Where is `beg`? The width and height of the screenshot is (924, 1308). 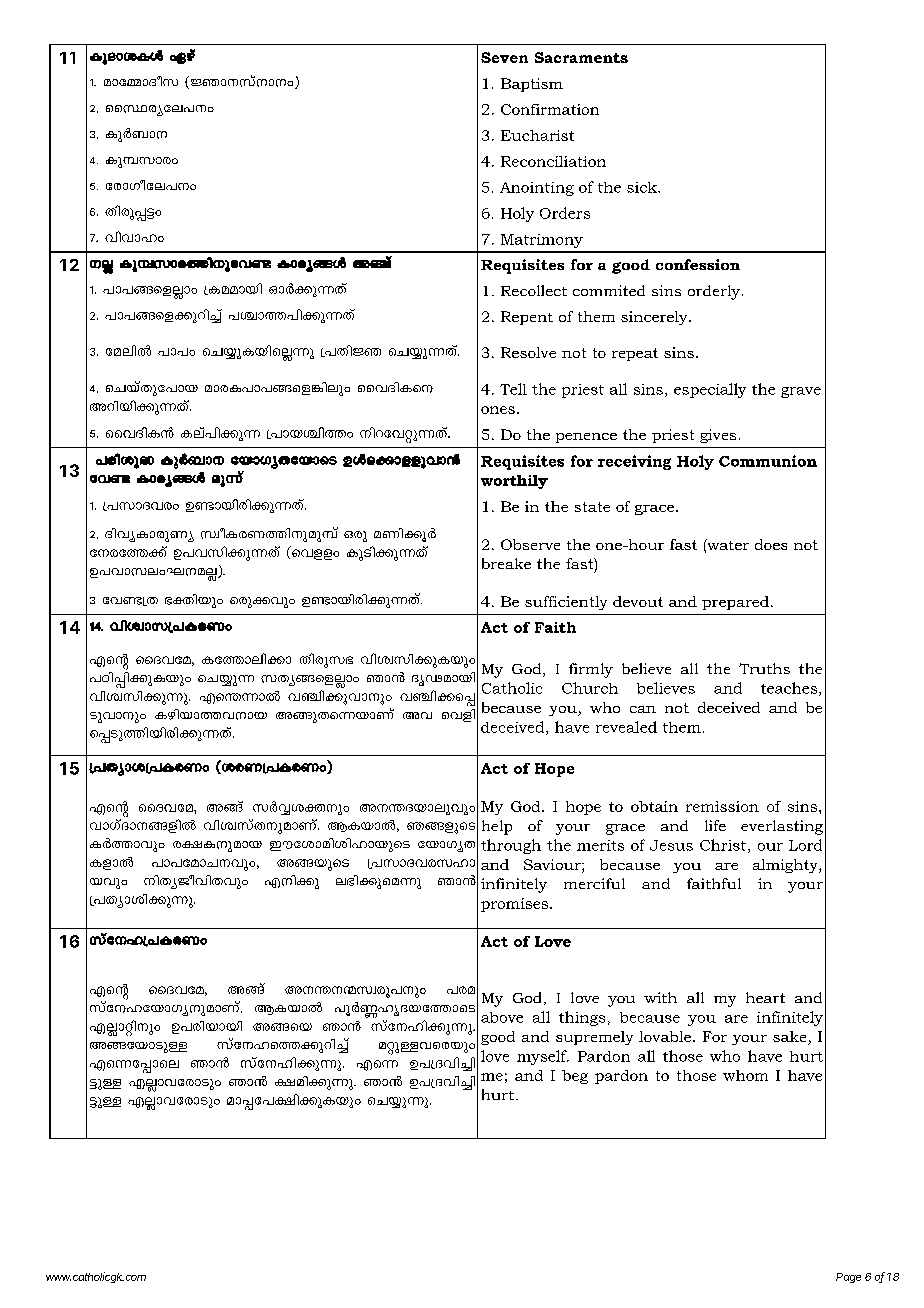 beg is located at coordinates (575, 1077).
